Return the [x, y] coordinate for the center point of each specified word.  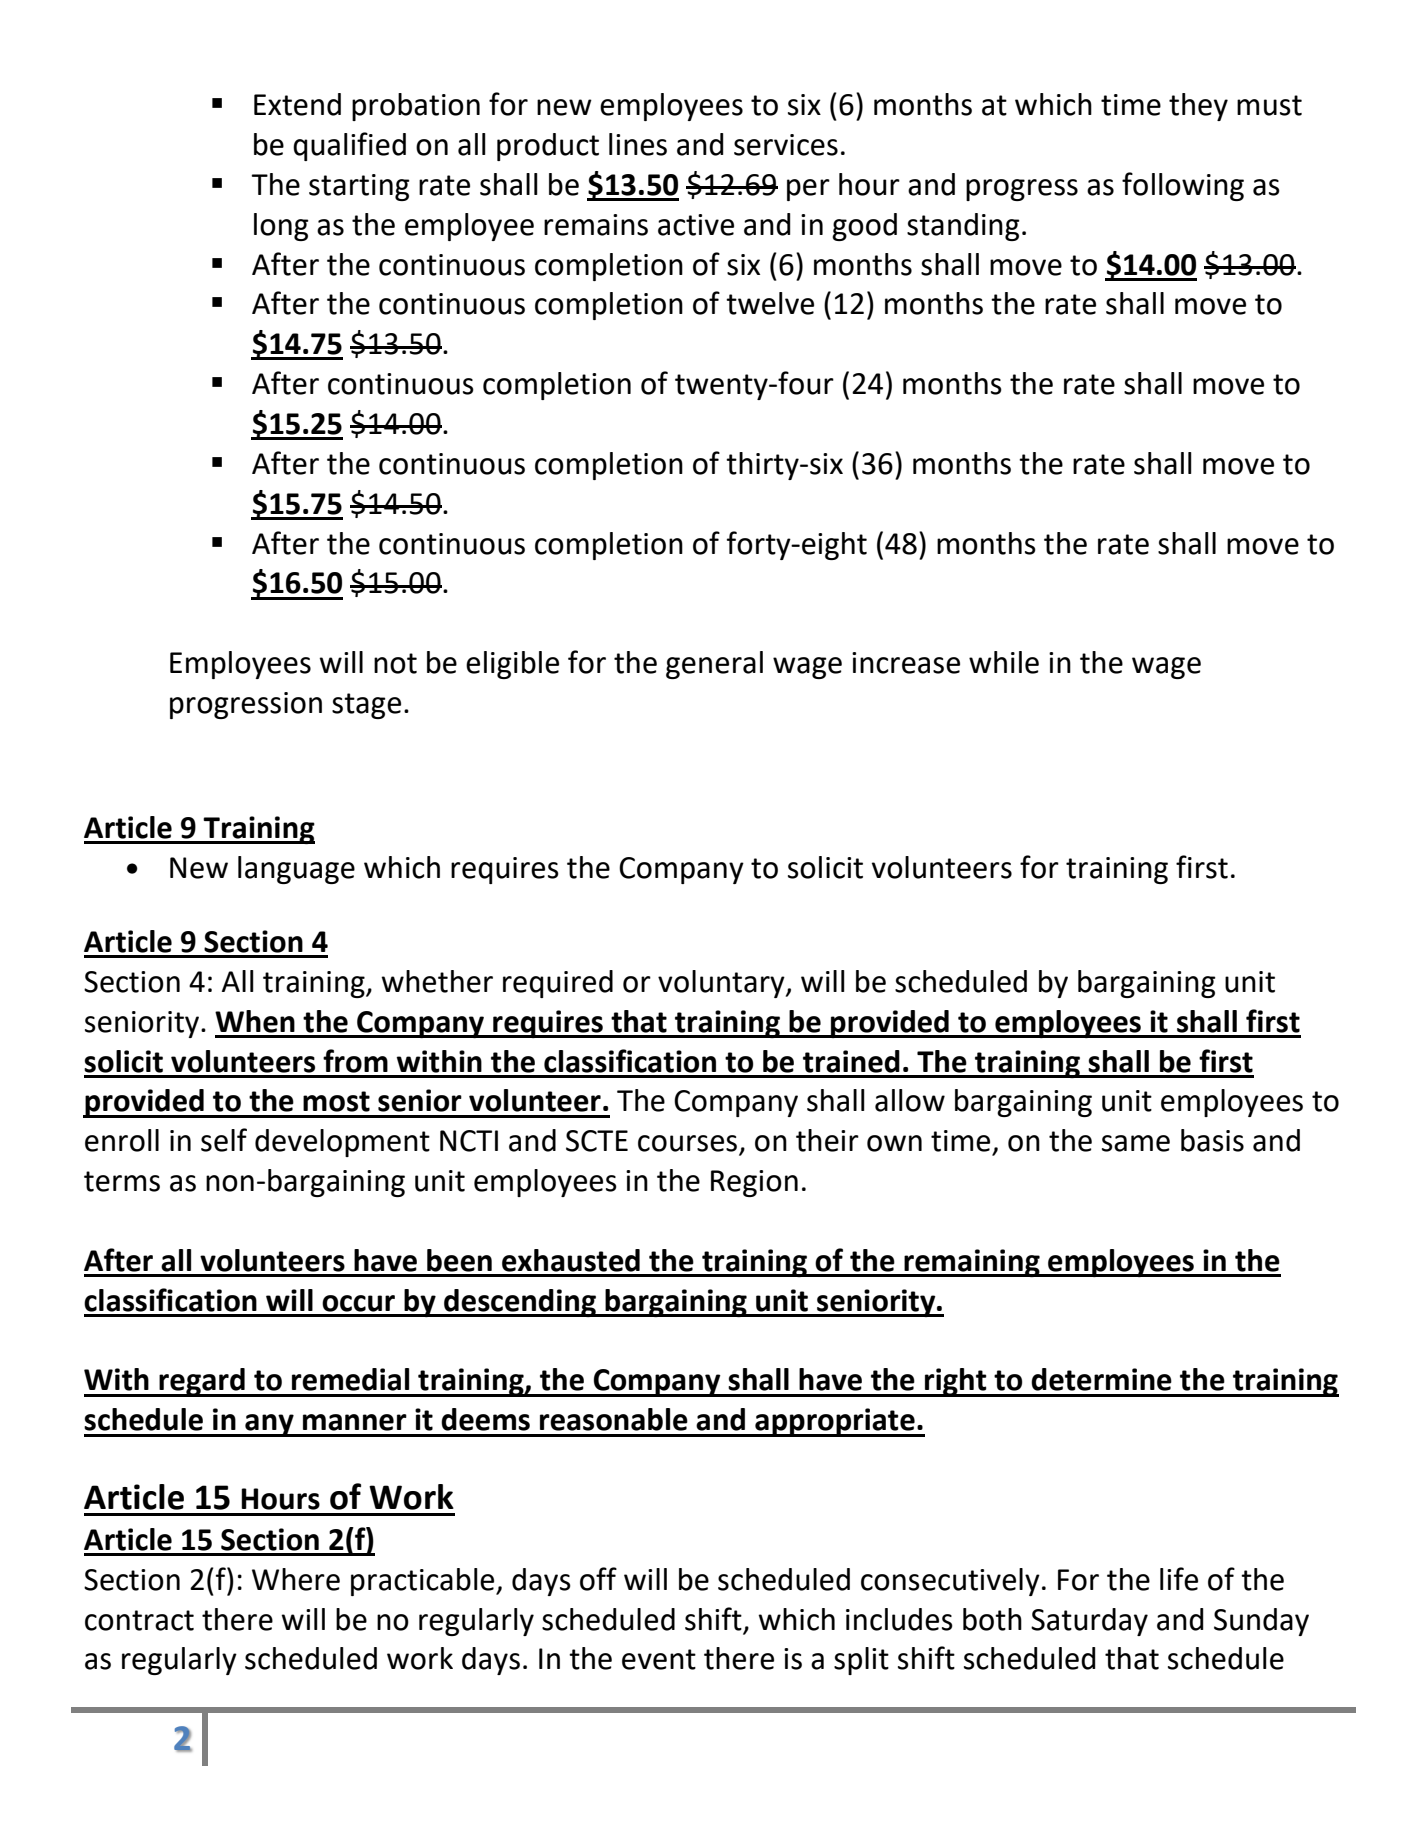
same [1136, 1143]
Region [754, 1183]
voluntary [722, 984]
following [1183, 186]
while [1004, 662]
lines [638, 144]
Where [296, 1579]
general [714, 665]
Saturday [1089, 1622]
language [296, 870]
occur [358, 1303]
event [659, 1659]
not [395, 663]
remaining [972, 1263]
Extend [297, 104]
